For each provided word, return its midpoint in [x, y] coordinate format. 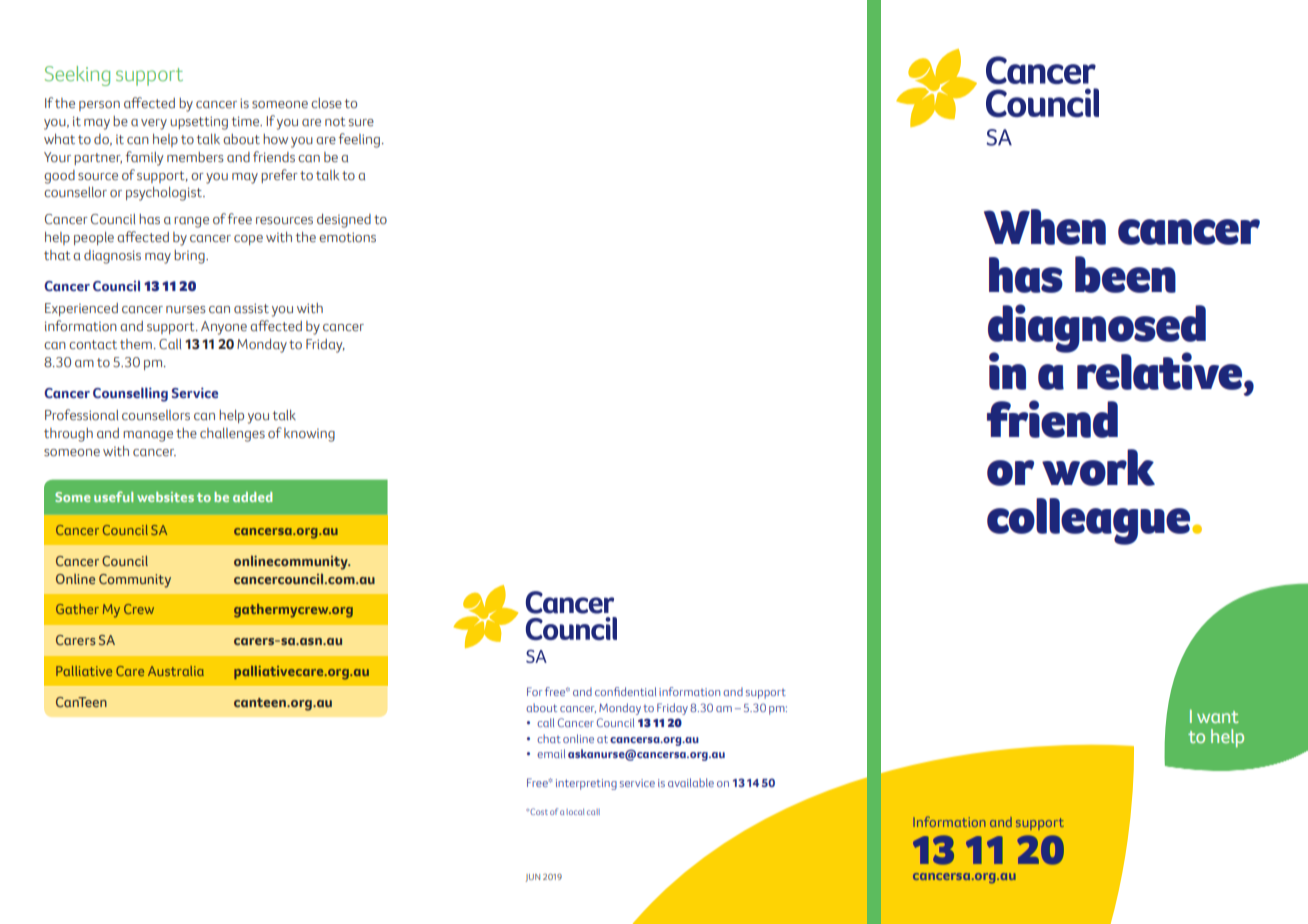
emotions [347, 237]
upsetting [199, 123]
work [1098, 467]
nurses [186, 310]
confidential [625, 691]
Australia [176, 671]
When [1045, 227]
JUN [532, 878]
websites [165, 497]
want [1217, 717]
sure [361, 123]
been [1125, 274]
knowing [309, 435]
